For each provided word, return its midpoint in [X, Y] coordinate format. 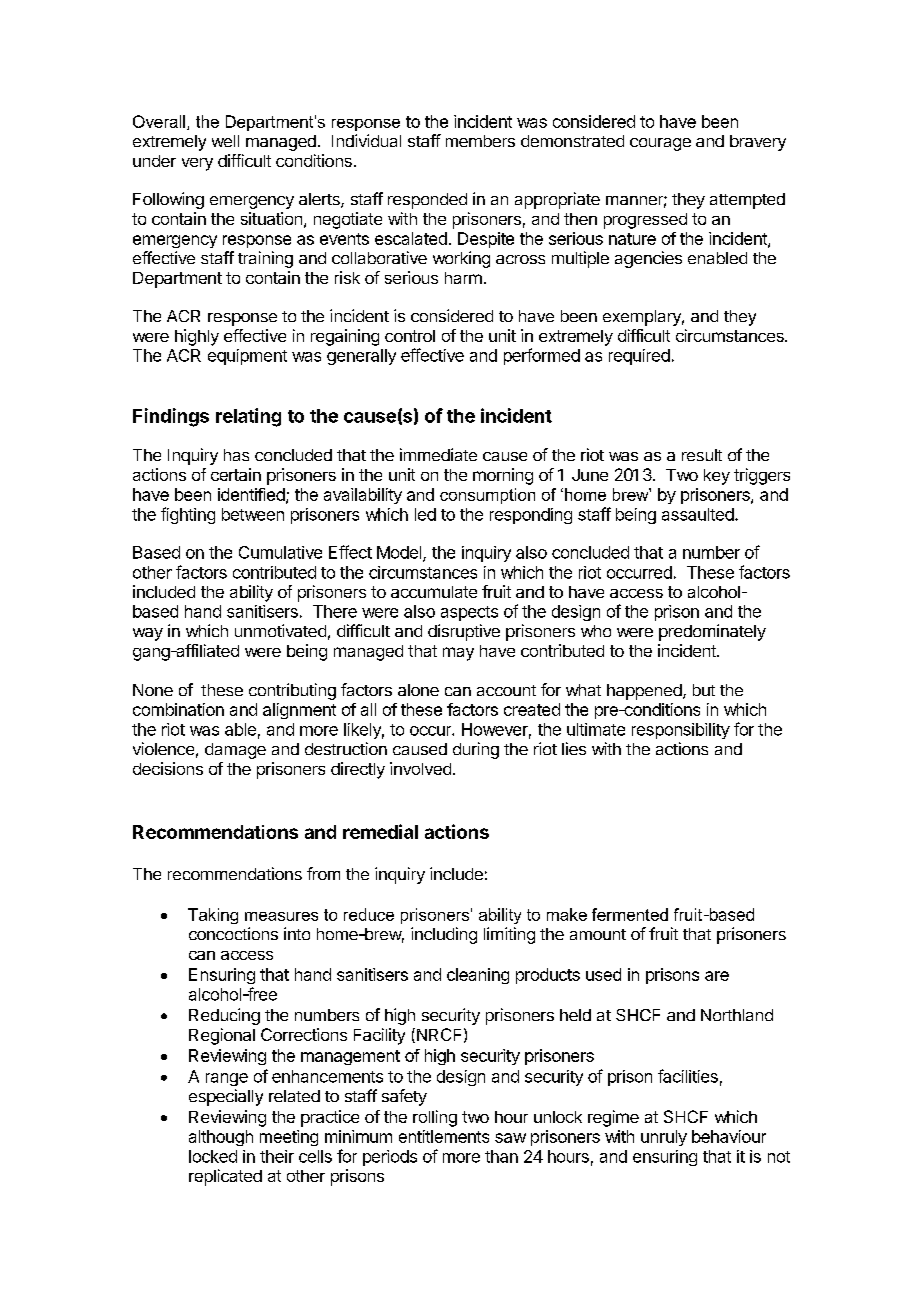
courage [660, 144]
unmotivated [280, 630]
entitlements [444, 1136]
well [225, 141]
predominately [712, 632]
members [480, 141]
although [221, 1138]
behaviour [729, 1136]
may [458, 654]
